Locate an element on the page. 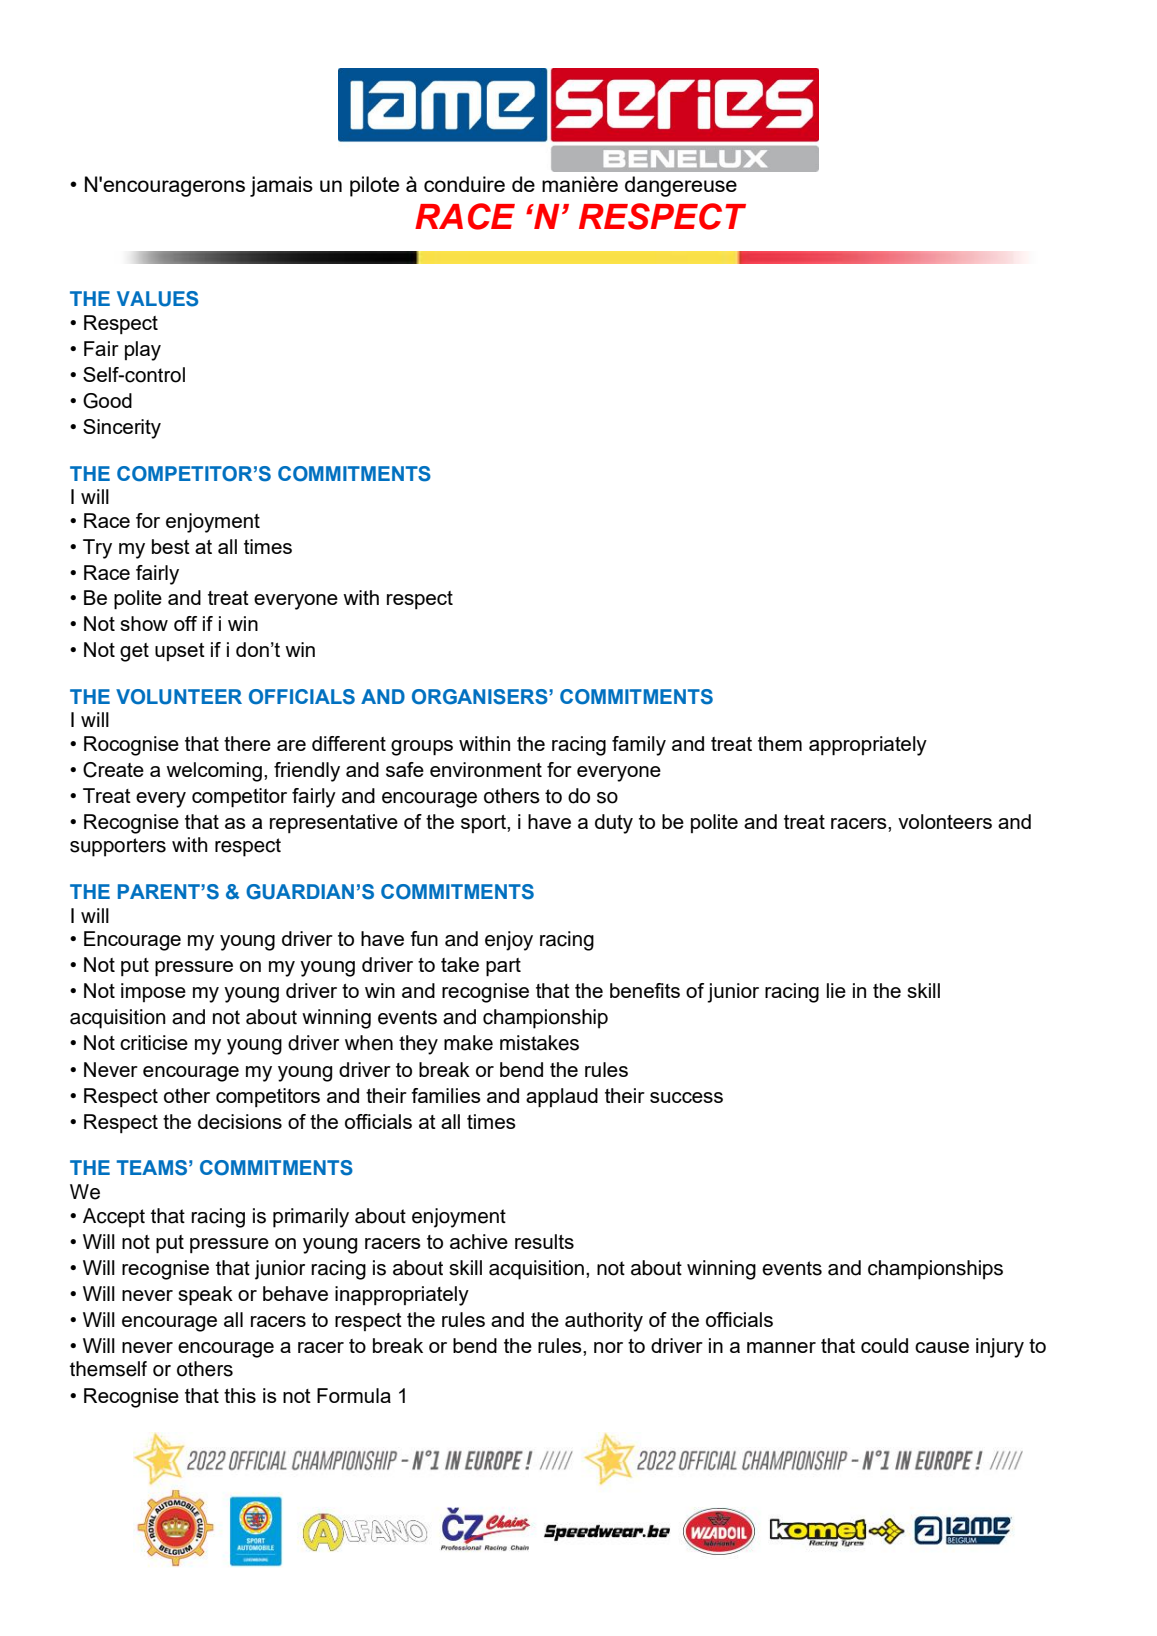 This document has height=1636, width=1157. criticise is located at coordinates (154, 1042).
